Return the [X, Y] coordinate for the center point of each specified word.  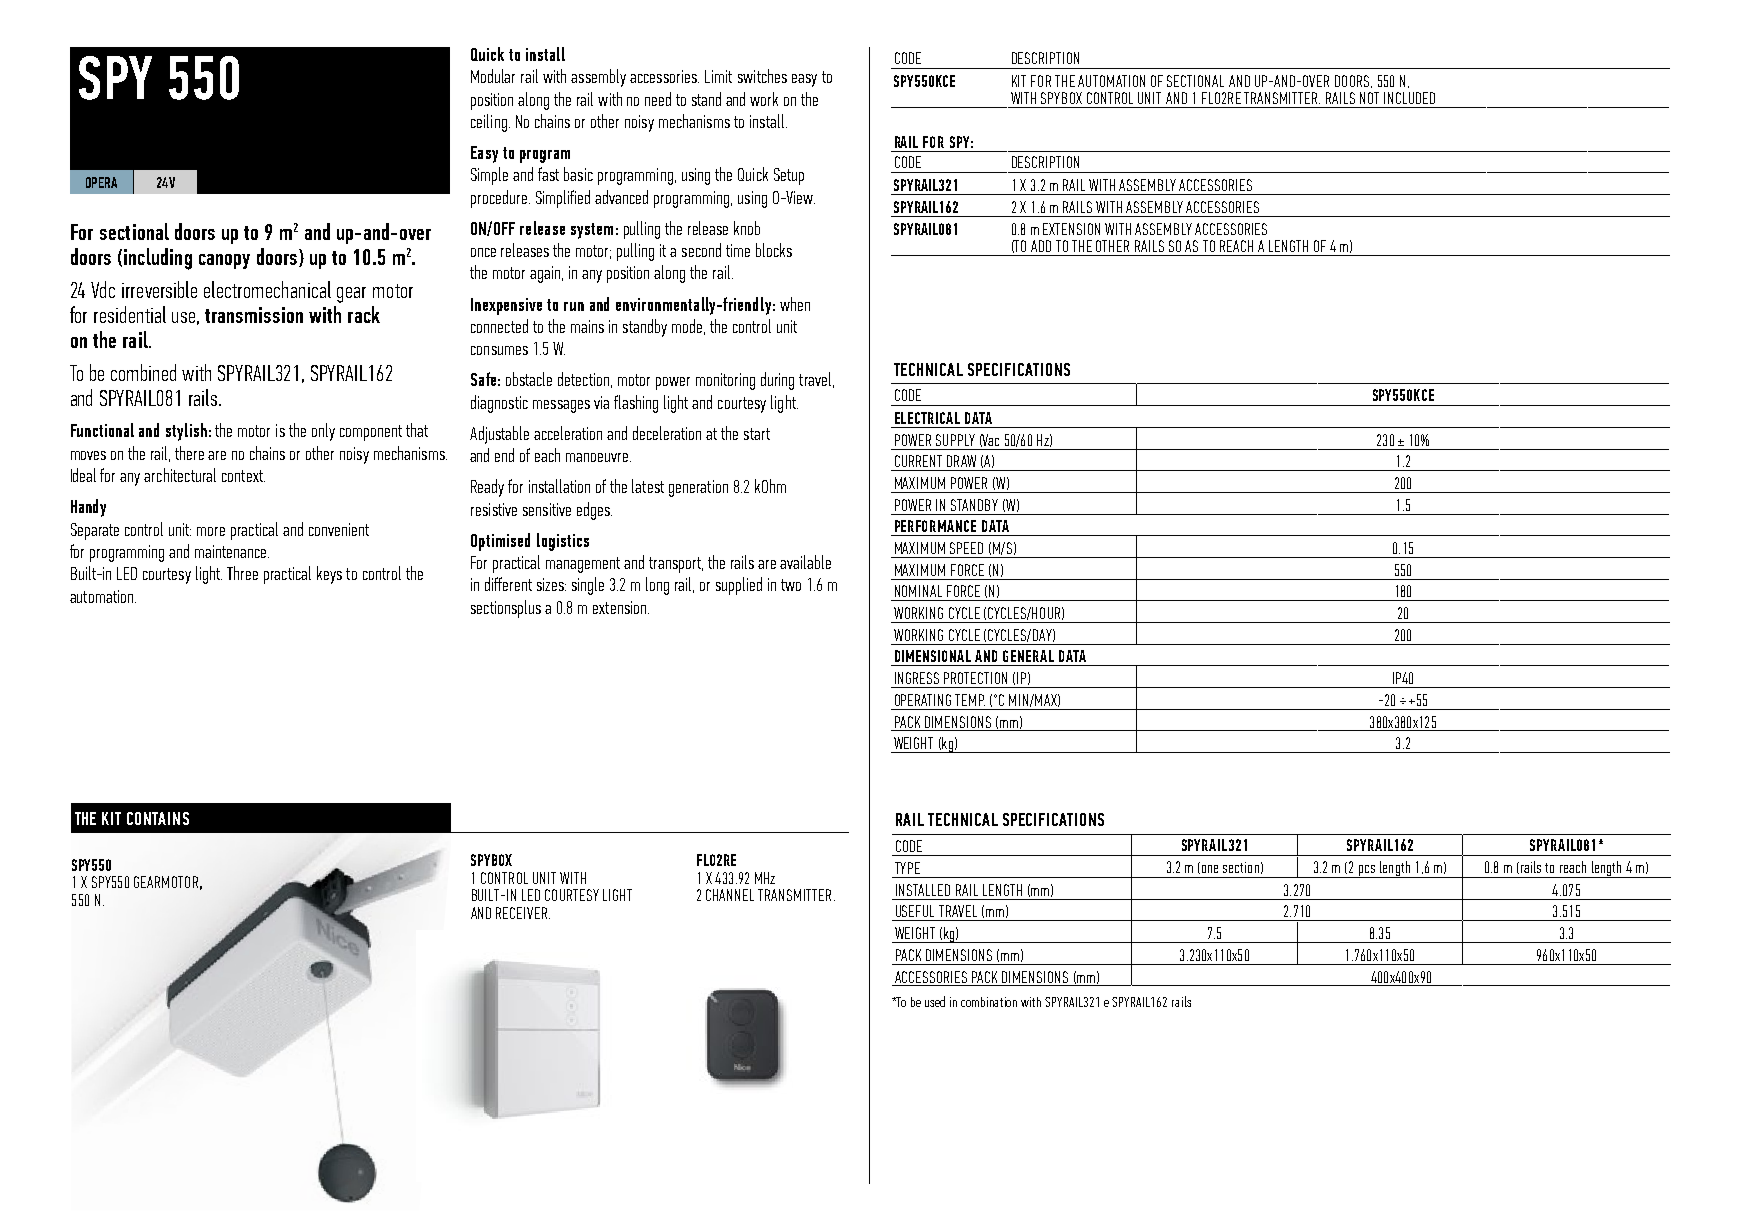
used [935, 1001]
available [805, 562]
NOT [1369, 98]
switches [762, 76]
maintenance [232, 551]
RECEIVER [521, 913]
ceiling [489, 123]
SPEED [966, 548]
